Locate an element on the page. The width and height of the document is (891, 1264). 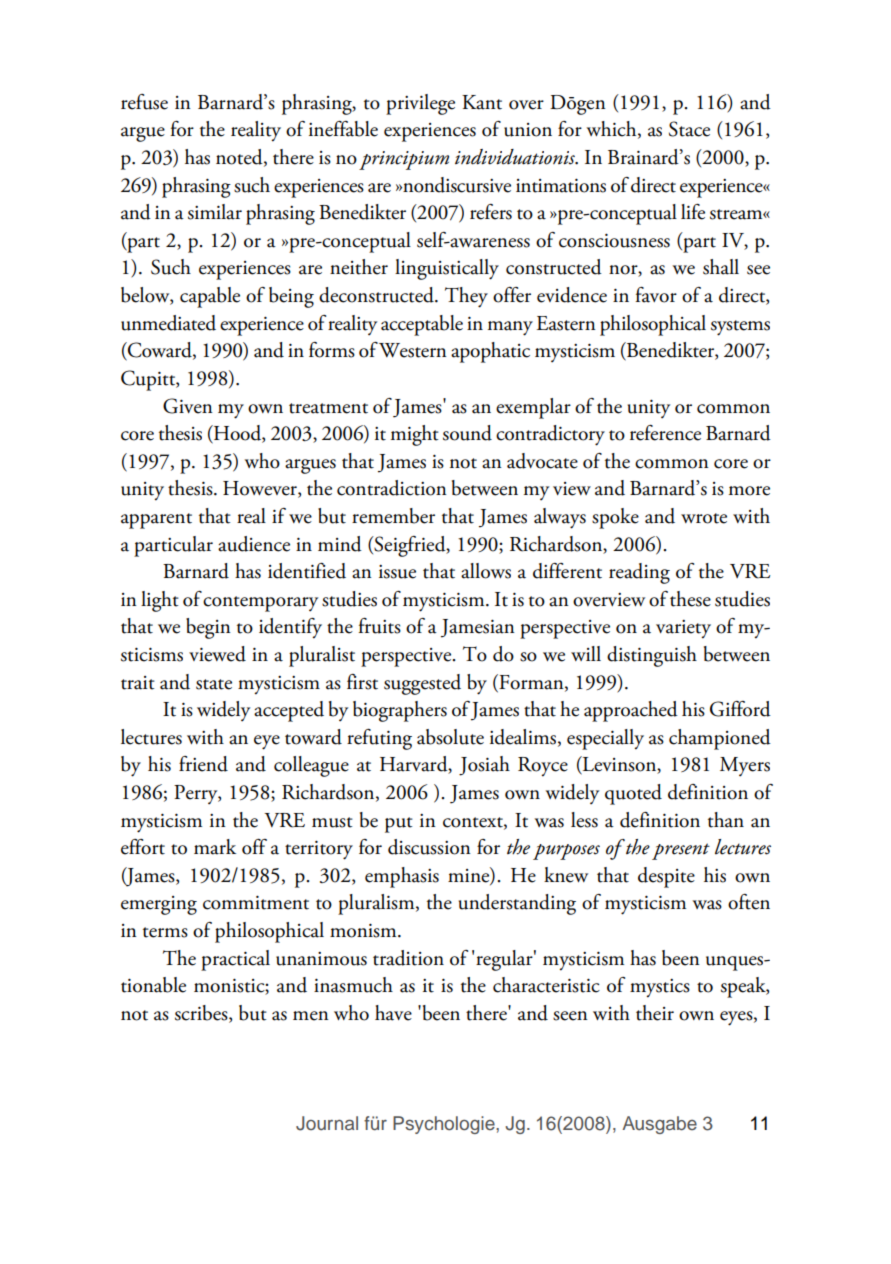
privilege is located at coordinates (420, 104).
